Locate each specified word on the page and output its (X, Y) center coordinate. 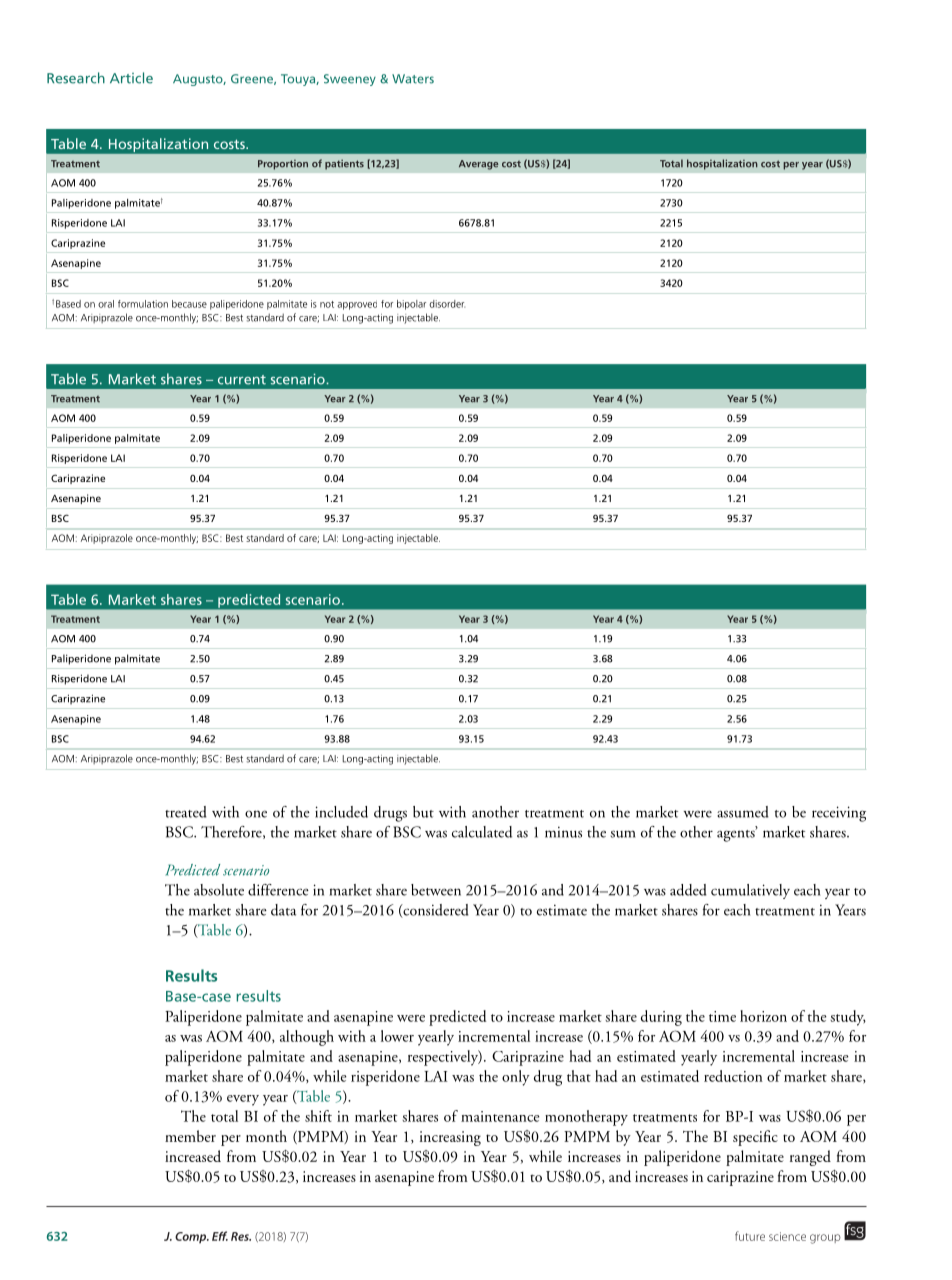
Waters (413, 79)
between (436, 890)
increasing (450, 1138)
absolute (219, 890)
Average (478, 165)
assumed (743, 812)
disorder (447, 304)
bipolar (411, 305)
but (423, 812)
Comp (192, 1237)
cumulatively (750, 891)
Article (131, 78)
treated (186, 812)
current (242, 380)
